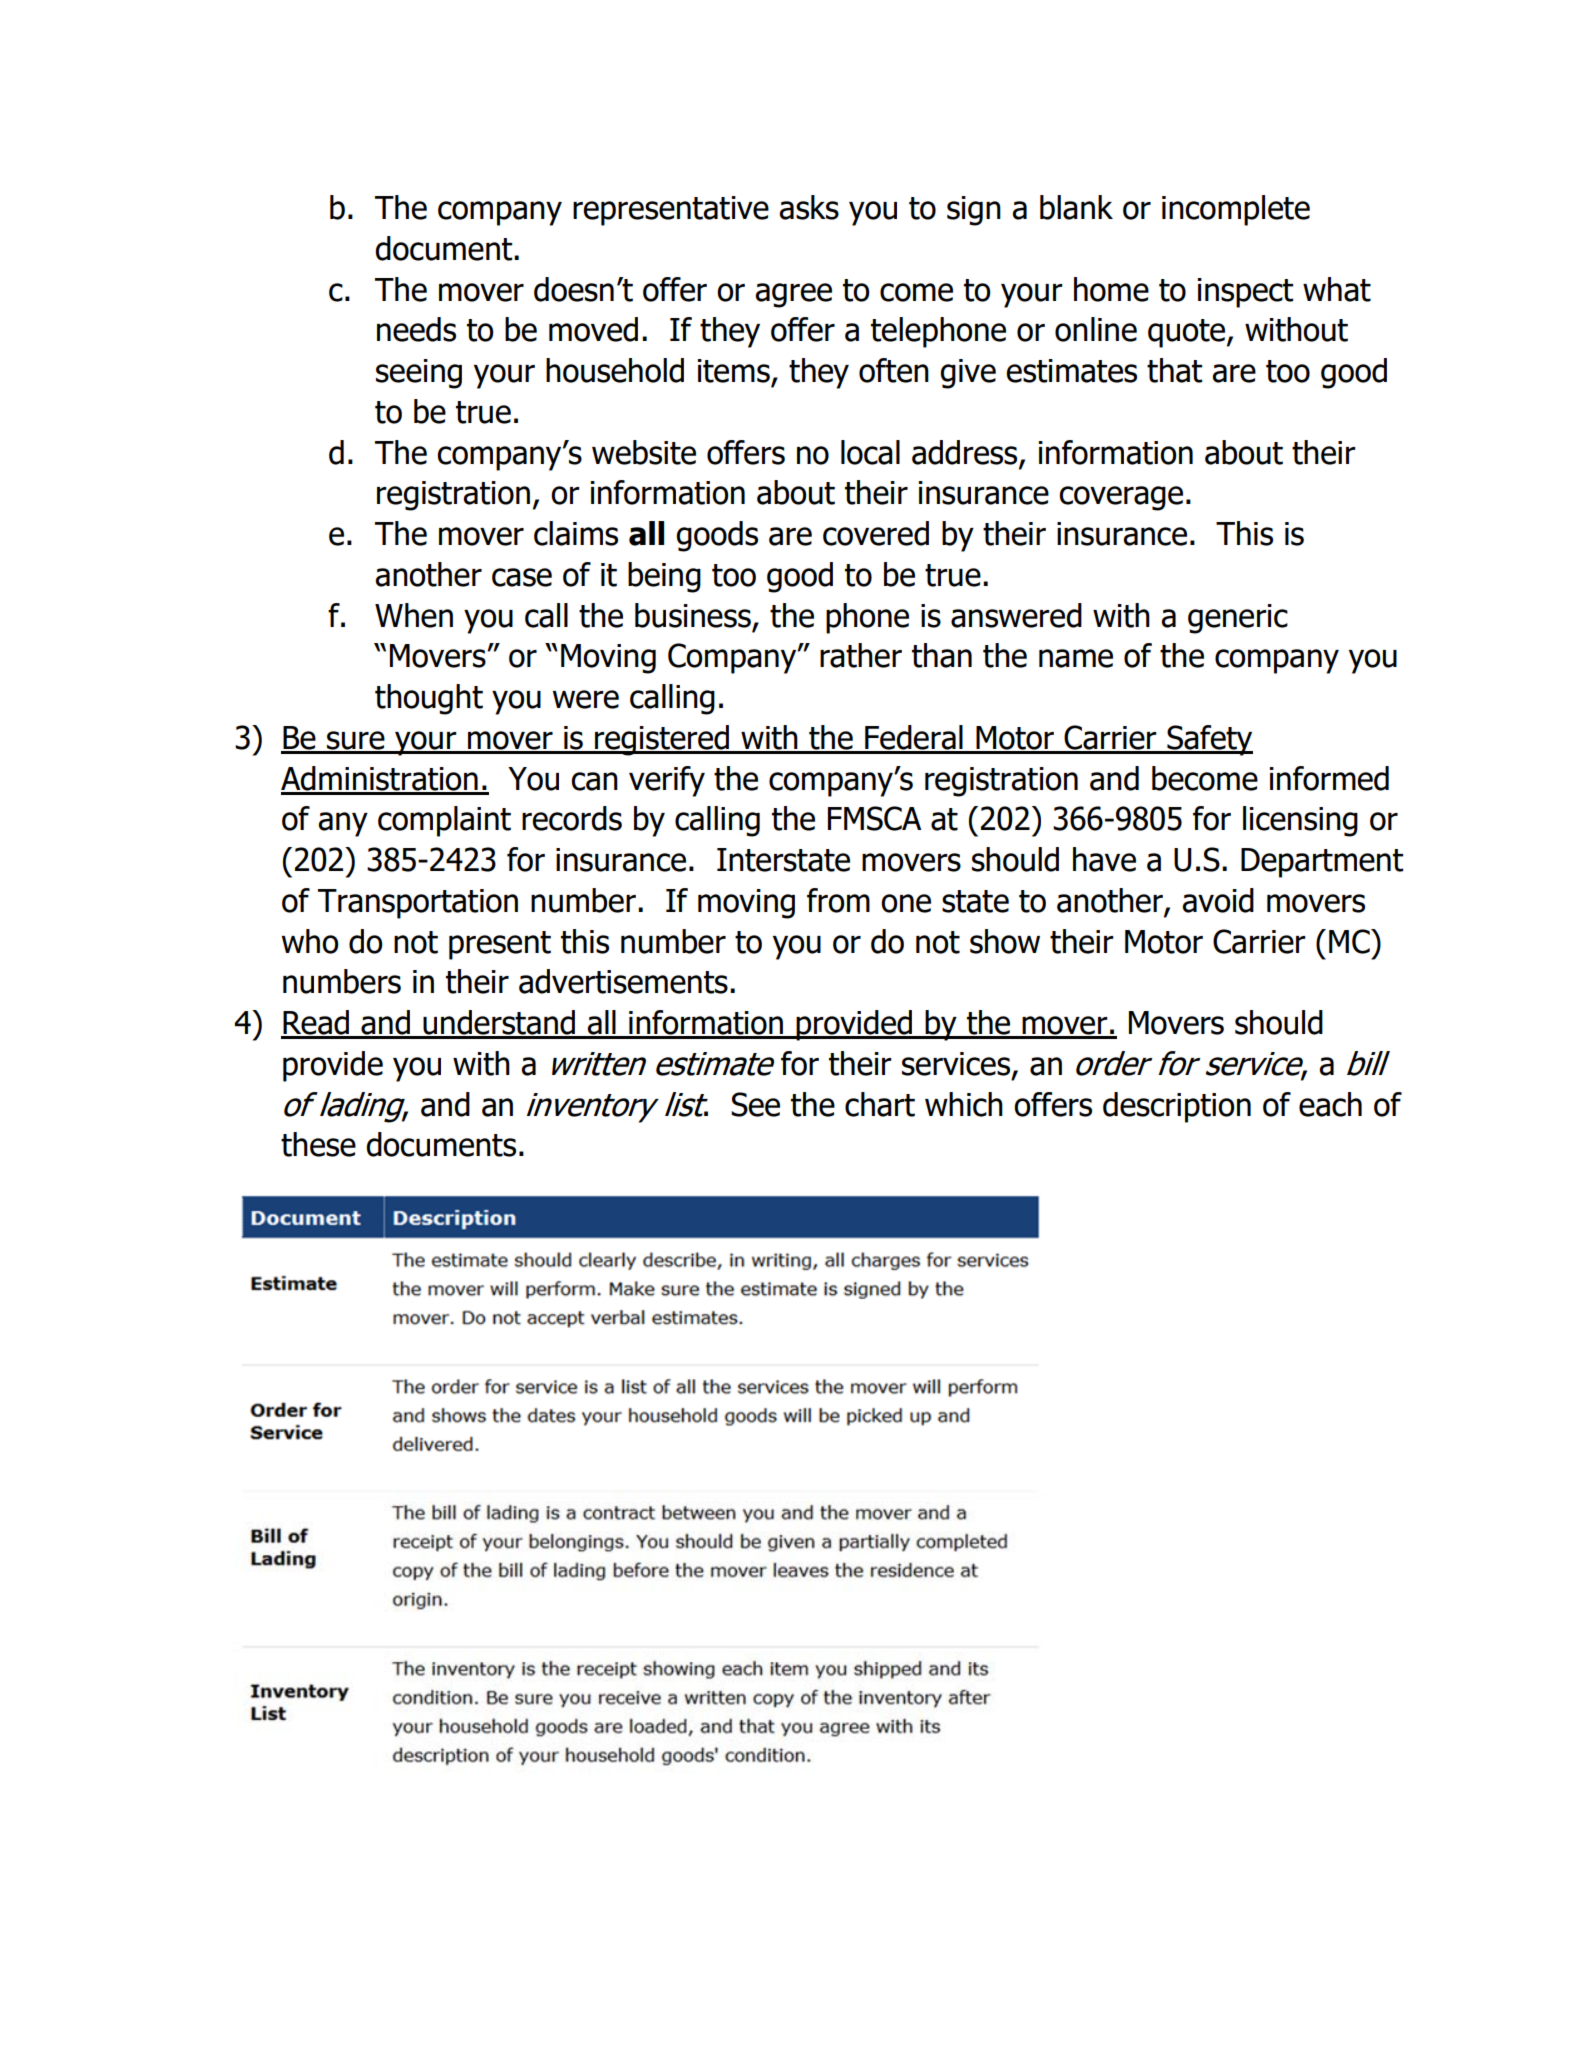 Image resolution: width=1595 pixels, height=2065 pixels. I want to click on rather, so click(861, 655).
